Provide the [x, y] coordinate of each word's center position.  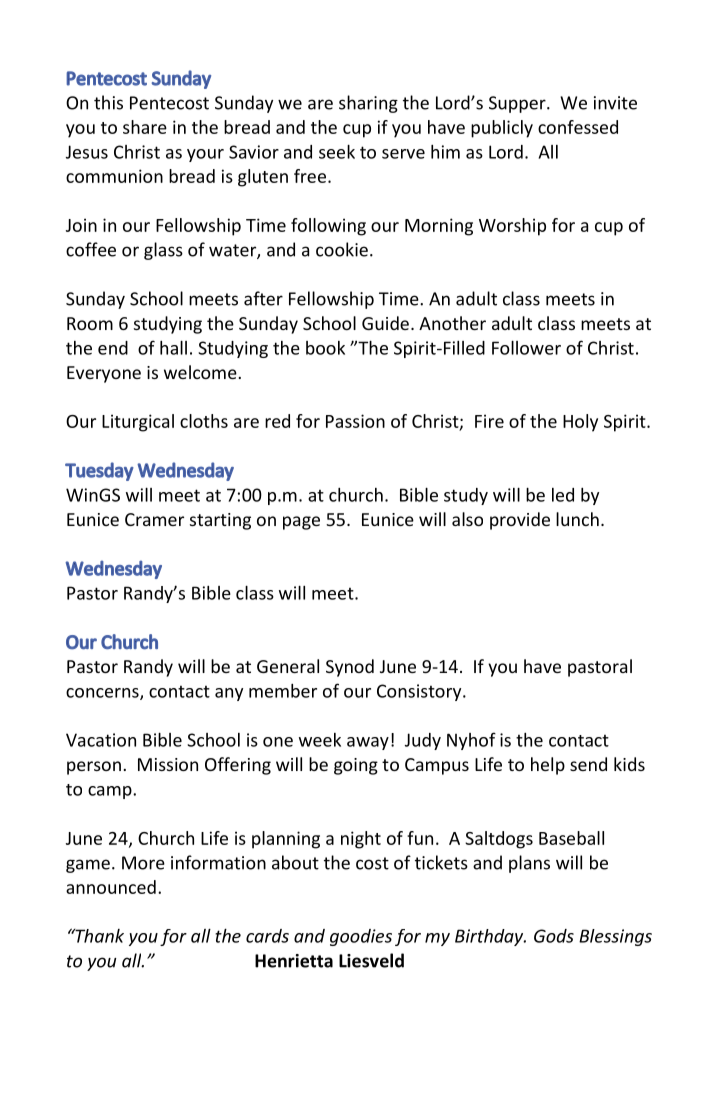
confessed [578, 127]
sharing [368, 104]
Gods [554, 936]
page [301, 523]
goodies [361, 937]
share [145, 127]
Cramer [154, 519]
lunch [577, 519]
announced [111, 887]
